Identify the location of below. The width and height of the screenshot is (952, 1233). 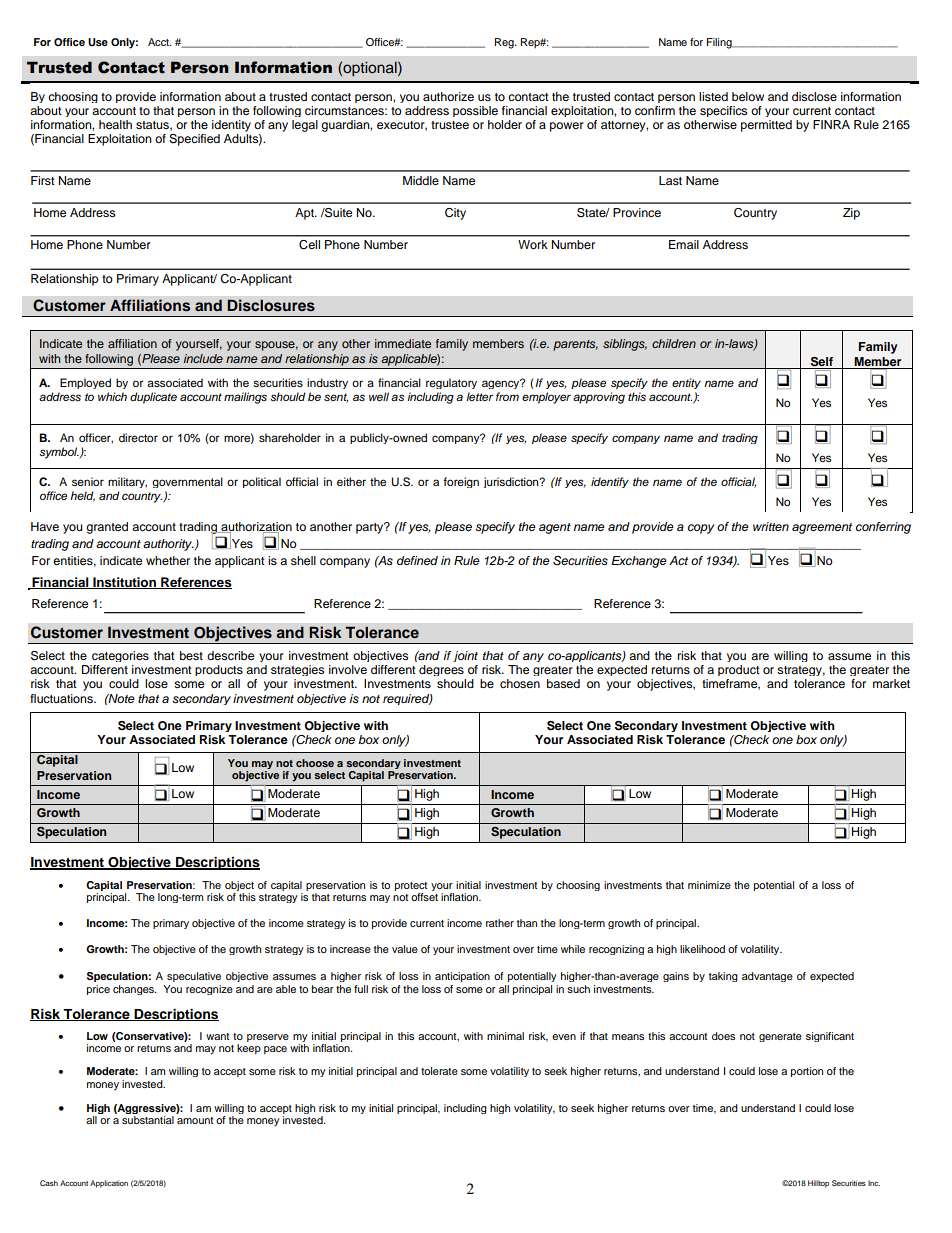
(748, 96).
